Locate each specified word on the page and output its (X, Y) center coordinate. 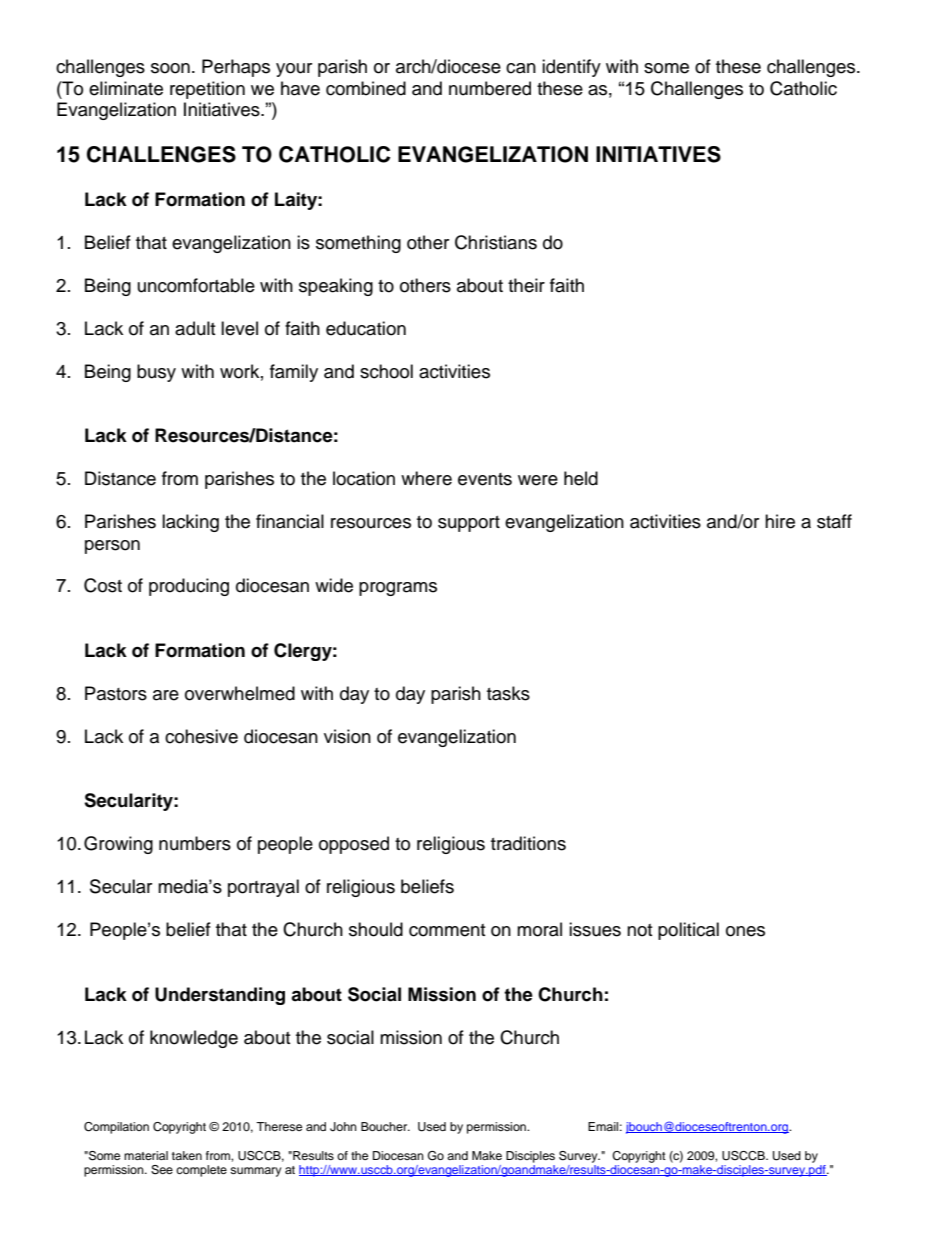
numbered (490, 88)
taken (187, 1155)
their (526, 285)
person (112, 547)
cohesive (201, 736)
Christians (496, 242)
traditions (528, 843)
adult (195, 328)
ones (745, 931)
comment (447, 930)
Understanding (220, 996)
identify (571, 68)
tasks (508, 693)
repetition (207, 90)
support (469, 524)
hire (780, 521)
